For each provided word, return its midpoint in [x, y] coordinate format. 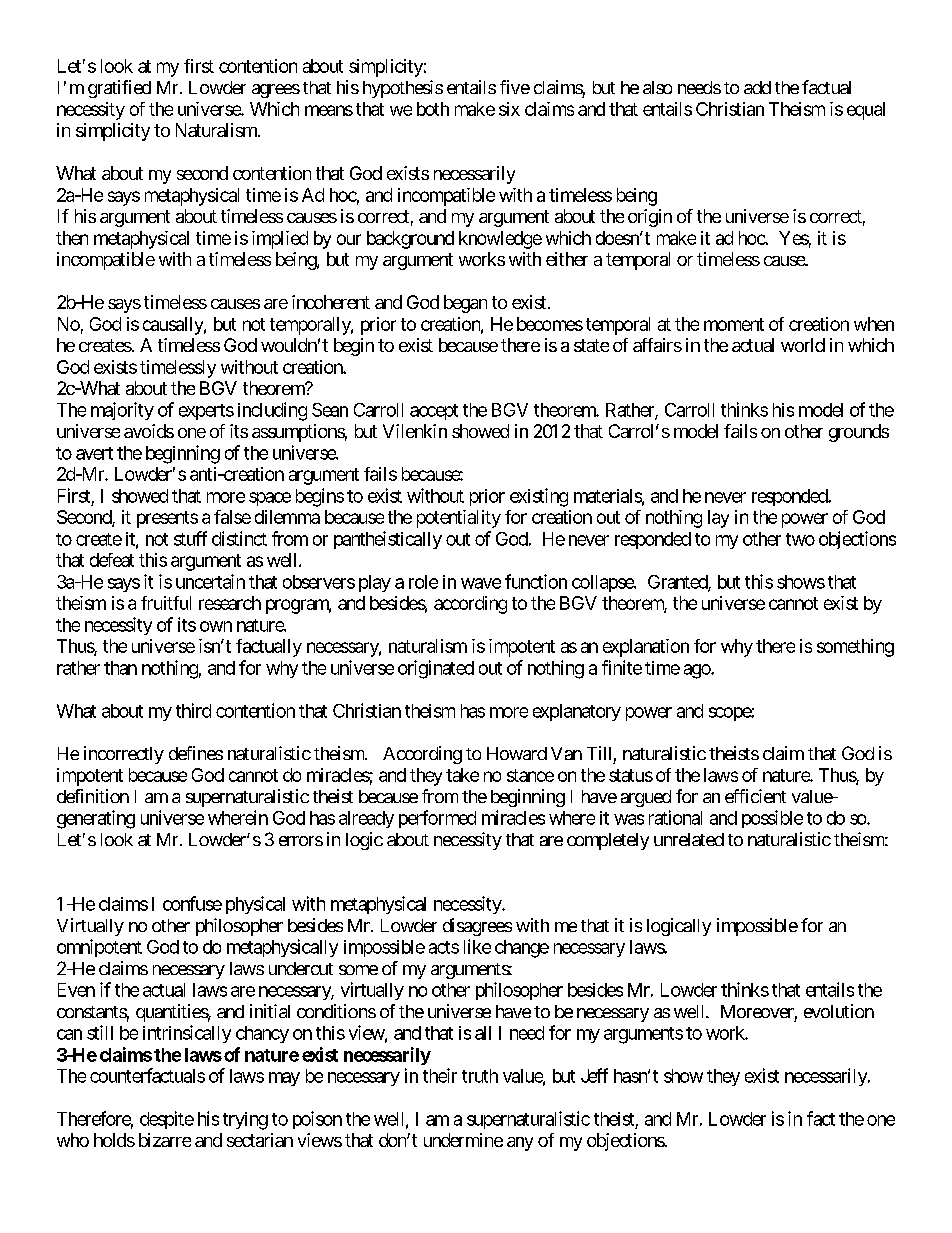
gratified [119, 89]
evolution [839, 1011]
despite [167, 1120]
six [509, 109]
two [800, 539]
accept [434, 412]
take [462, 775]
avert [94, 453]
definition [93, 796]
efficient [755, 796]
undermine [463, 1140]
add [757, 87]
